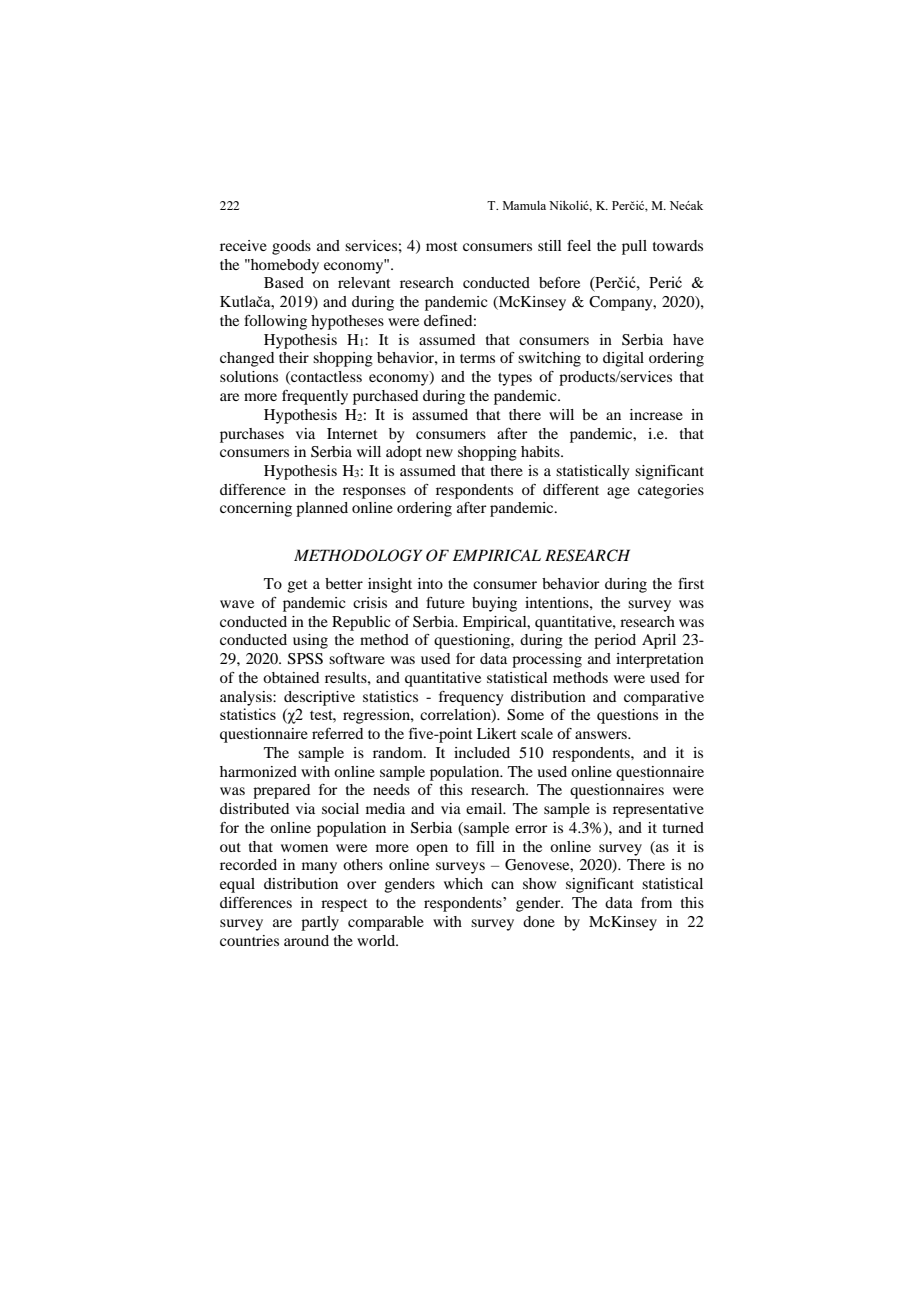 The height and width of the screenshot is (1308, 924). I want to click on around, so click(306, 940).
